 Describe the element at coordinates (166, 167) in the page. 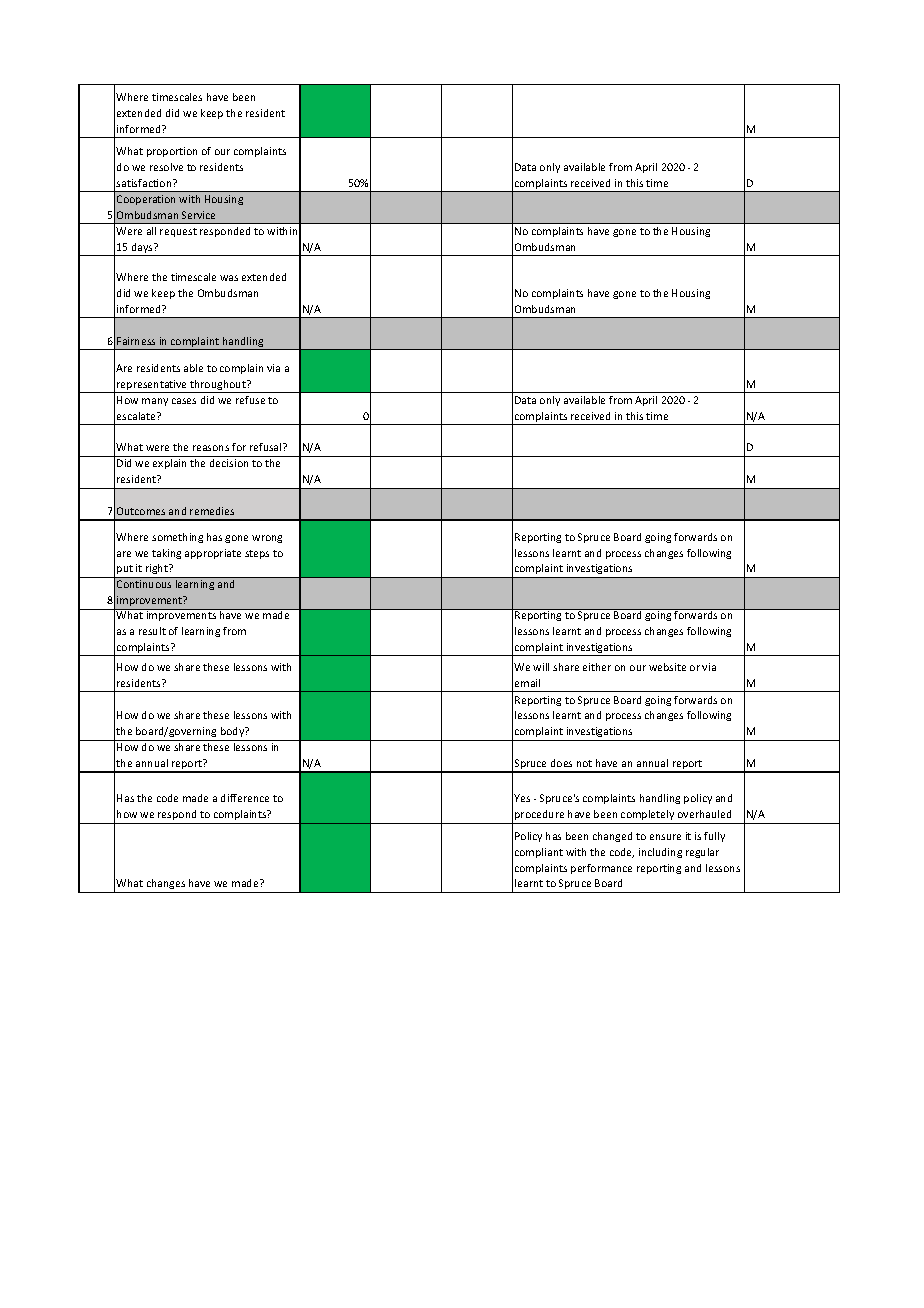

I see `resolve` at that location.
